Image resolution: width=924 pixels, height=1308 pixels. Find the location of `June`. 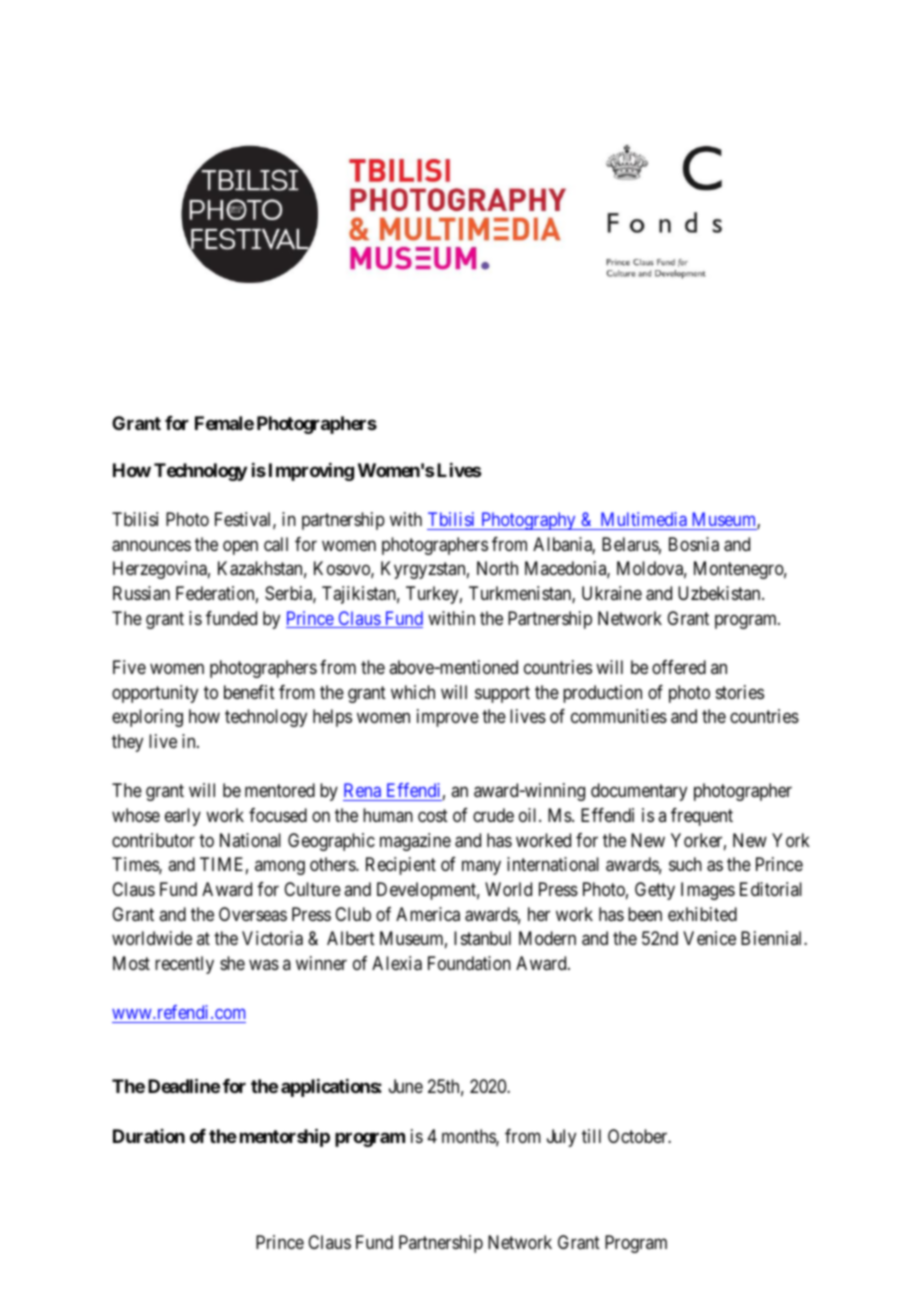

June is located at coordinates (406, 1086).
